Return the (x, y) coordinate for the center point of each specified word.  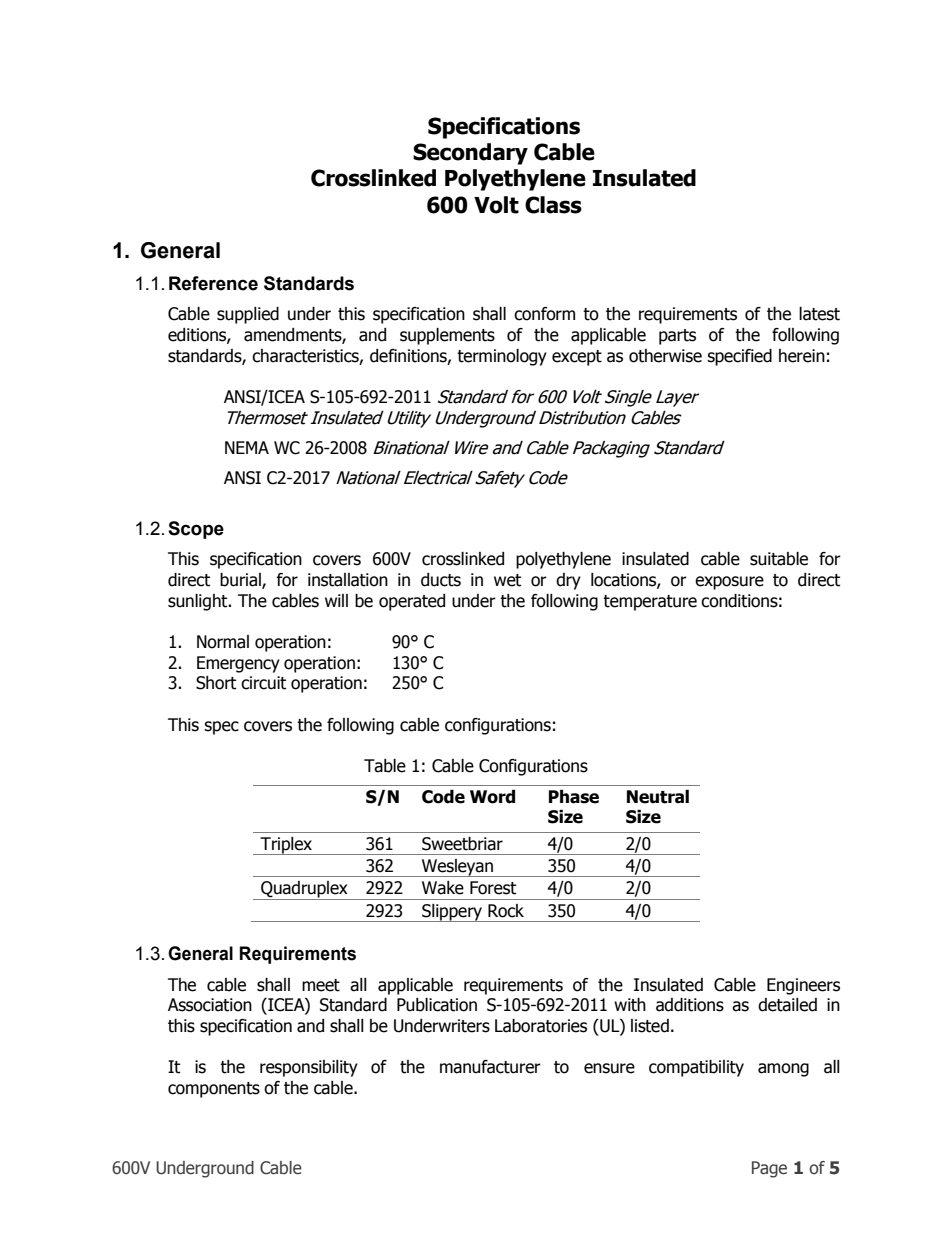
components (214, 1090)
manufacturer (490, 1067)
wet (507, 580)
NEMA (247, 447)
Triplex (286, 846)
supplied (248, 315)
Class (553, 205)
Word (492, 797)
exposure (729, 583)
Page (769, 1169)
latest (819, 314)
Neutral (658, 797)
